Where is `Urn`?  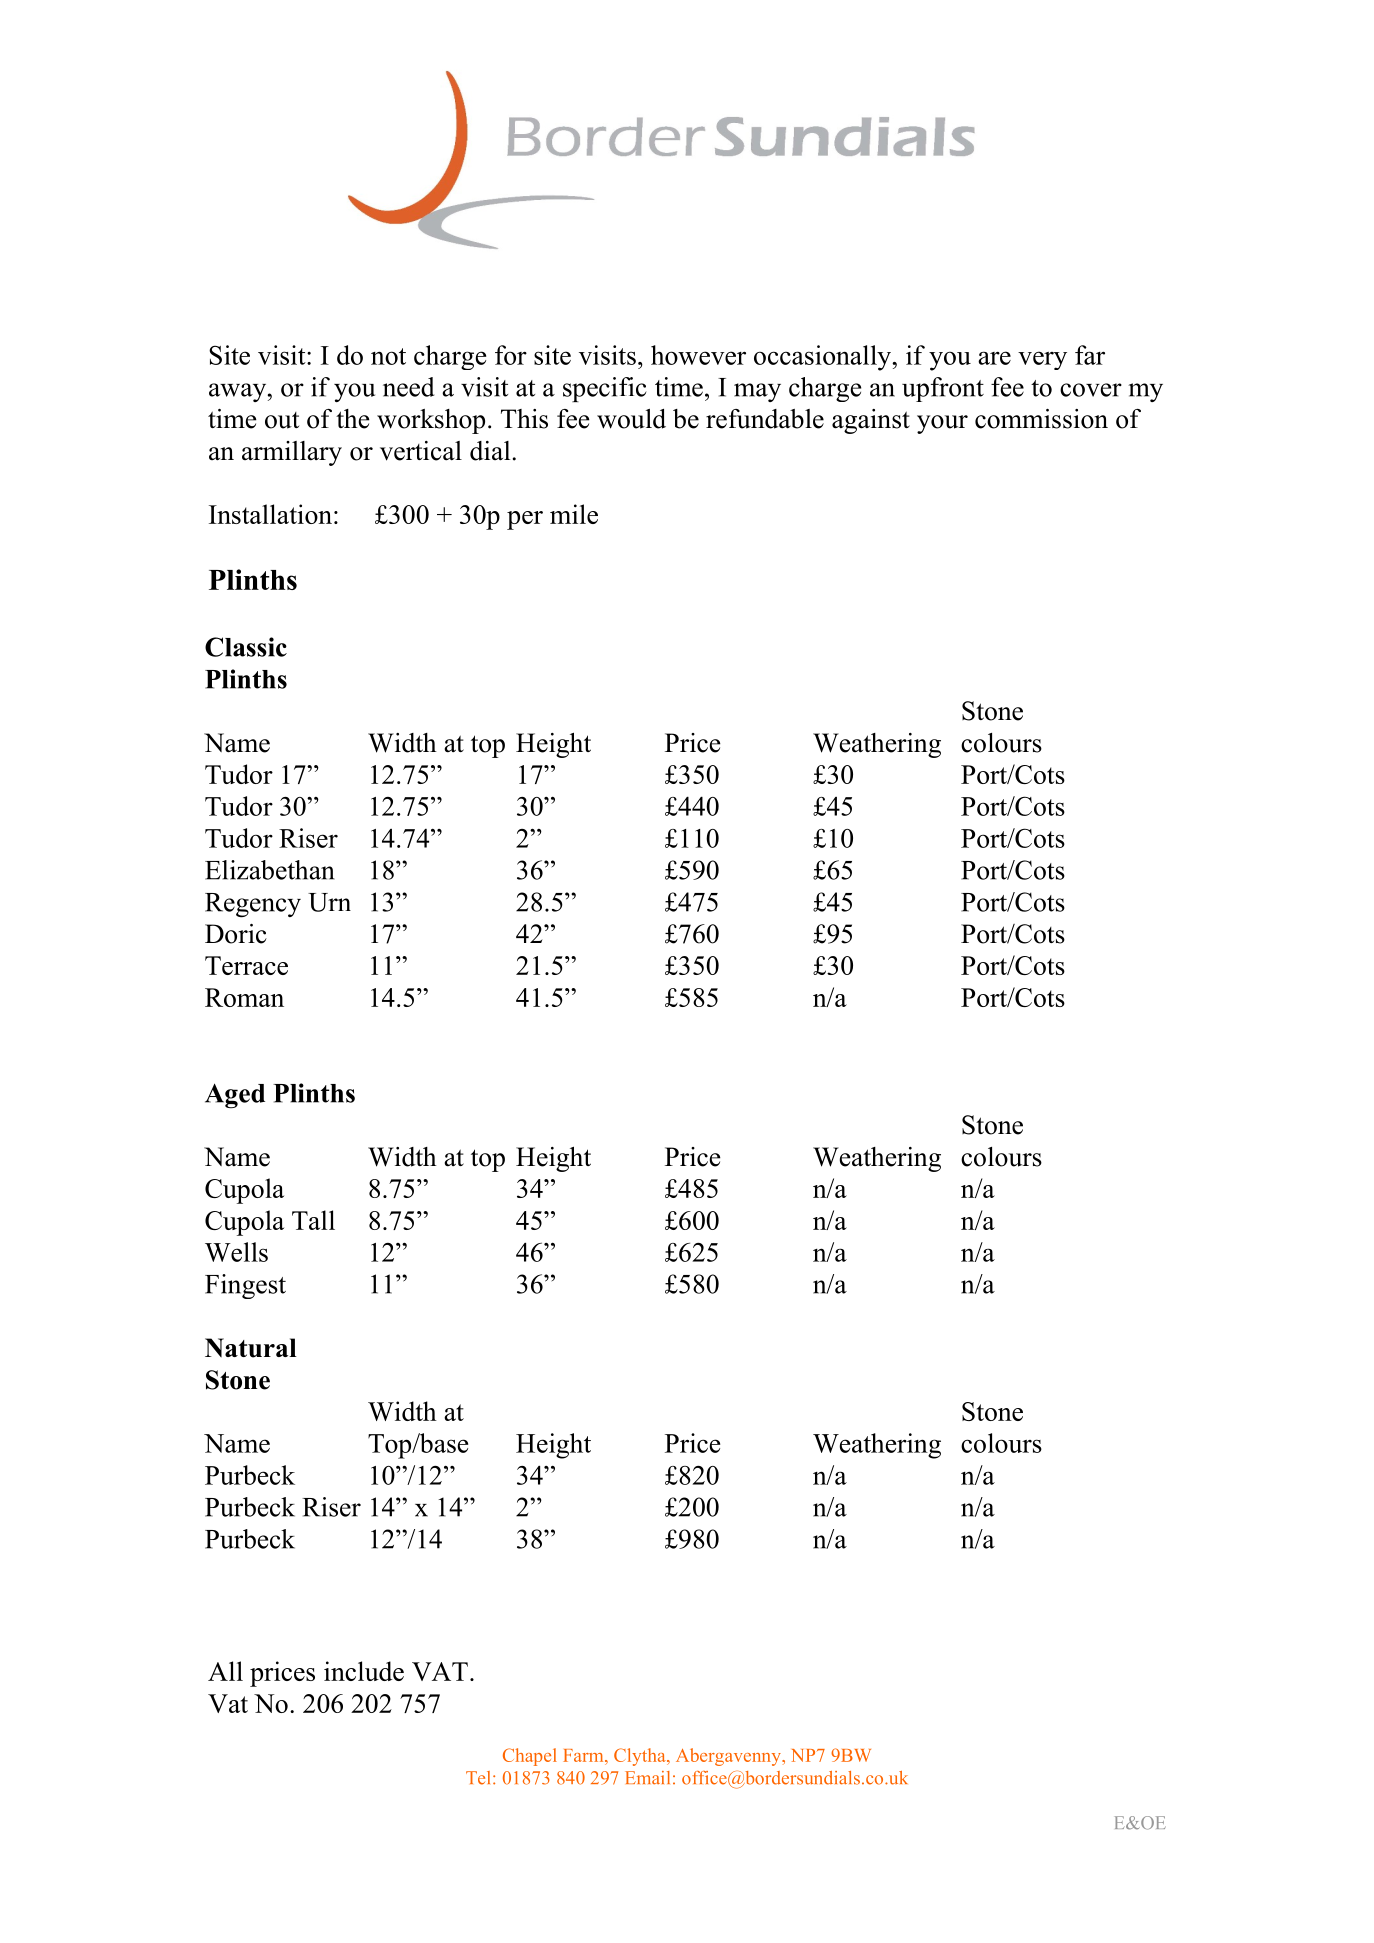 Urn is located at coordinates (329, 902).
